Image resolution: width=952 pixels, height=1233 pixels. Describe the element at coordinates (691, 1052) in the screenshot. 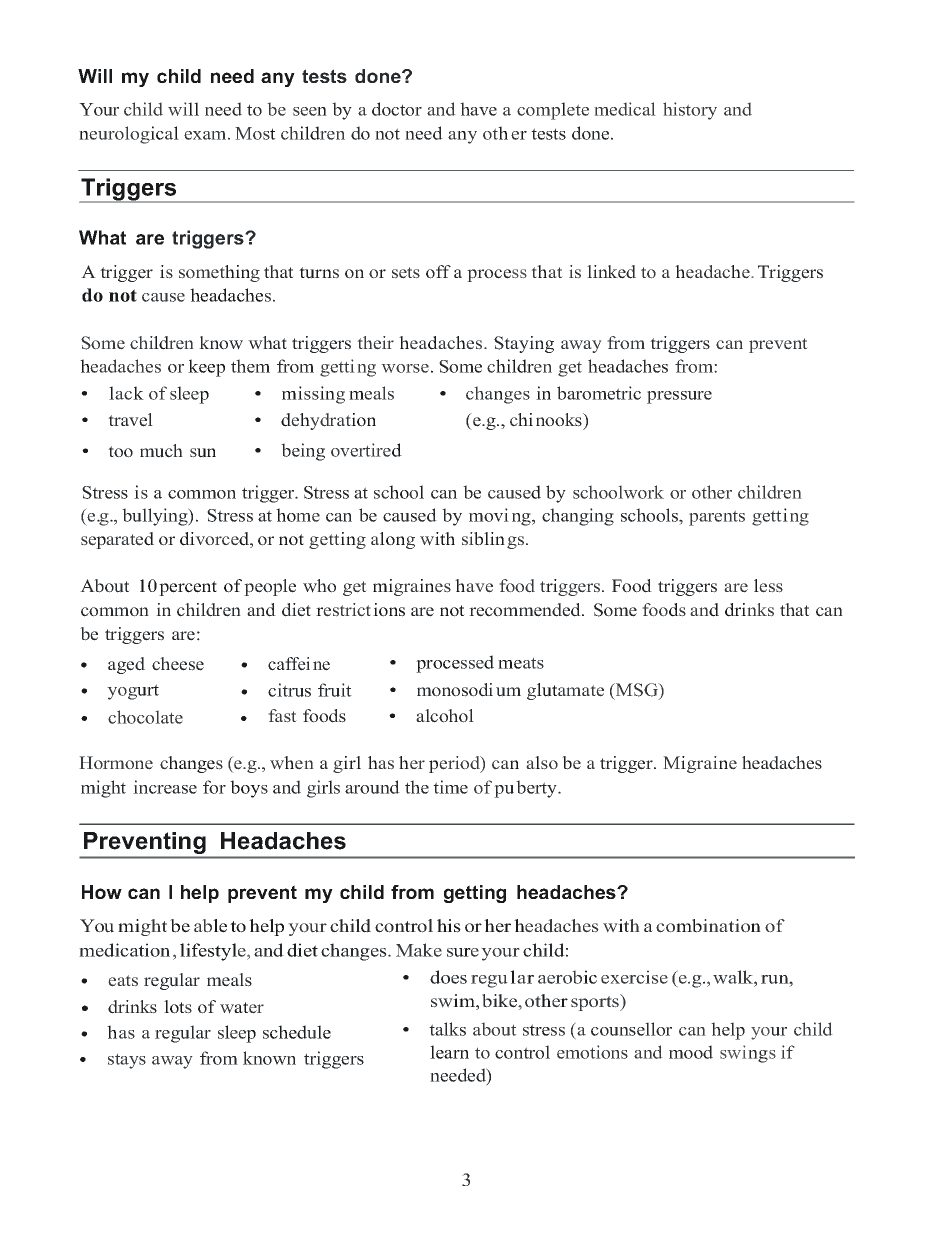

I see `mood` at that location.
